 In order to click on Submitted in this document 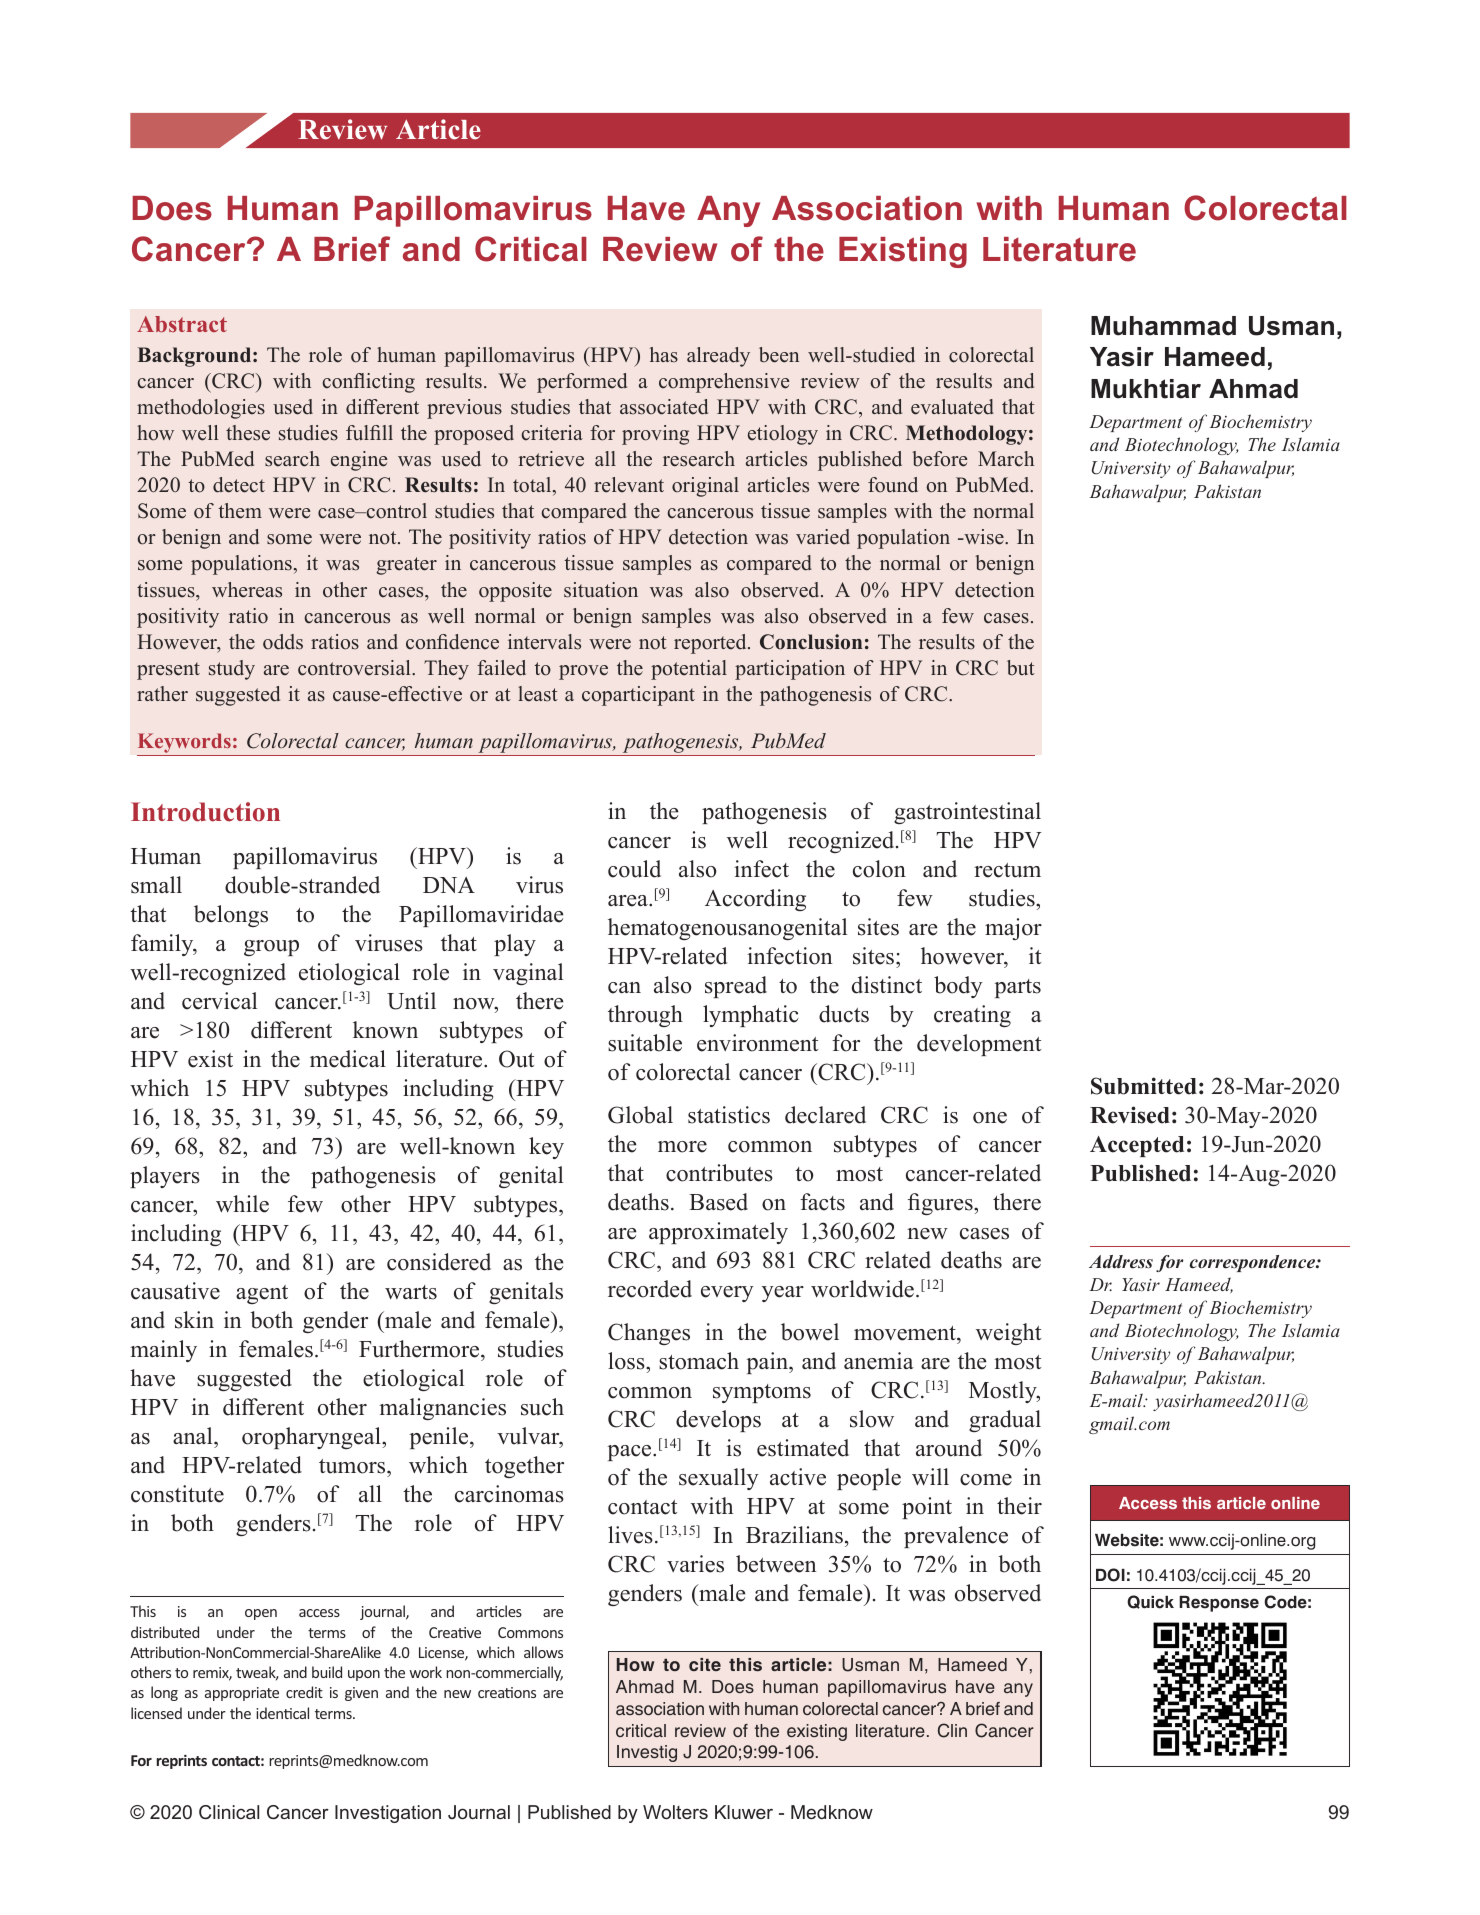, I will do `click(1144, 1086)`.
